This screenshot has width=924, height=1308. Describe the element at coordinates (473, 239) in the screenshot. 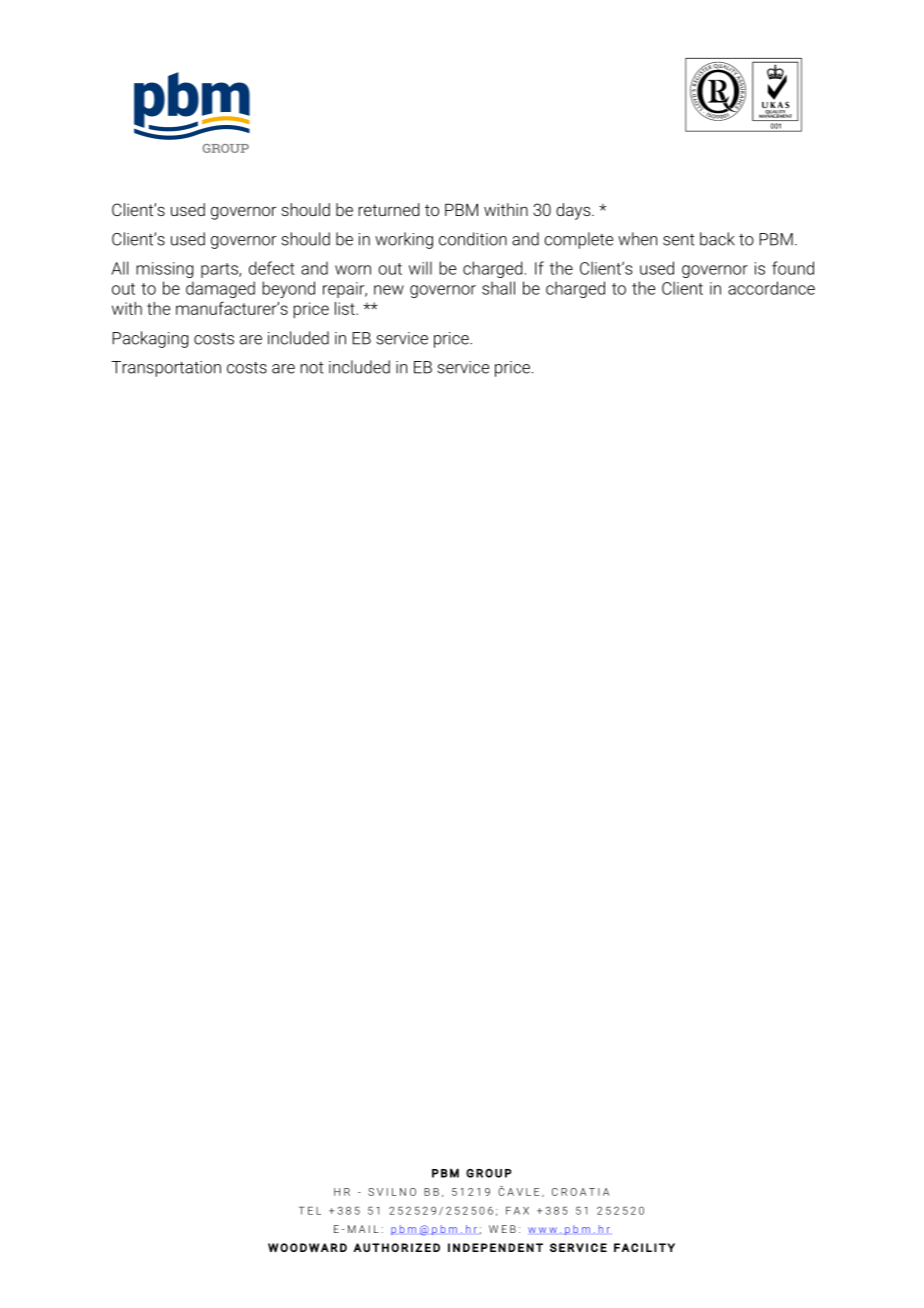

I see `condition` at that location.
